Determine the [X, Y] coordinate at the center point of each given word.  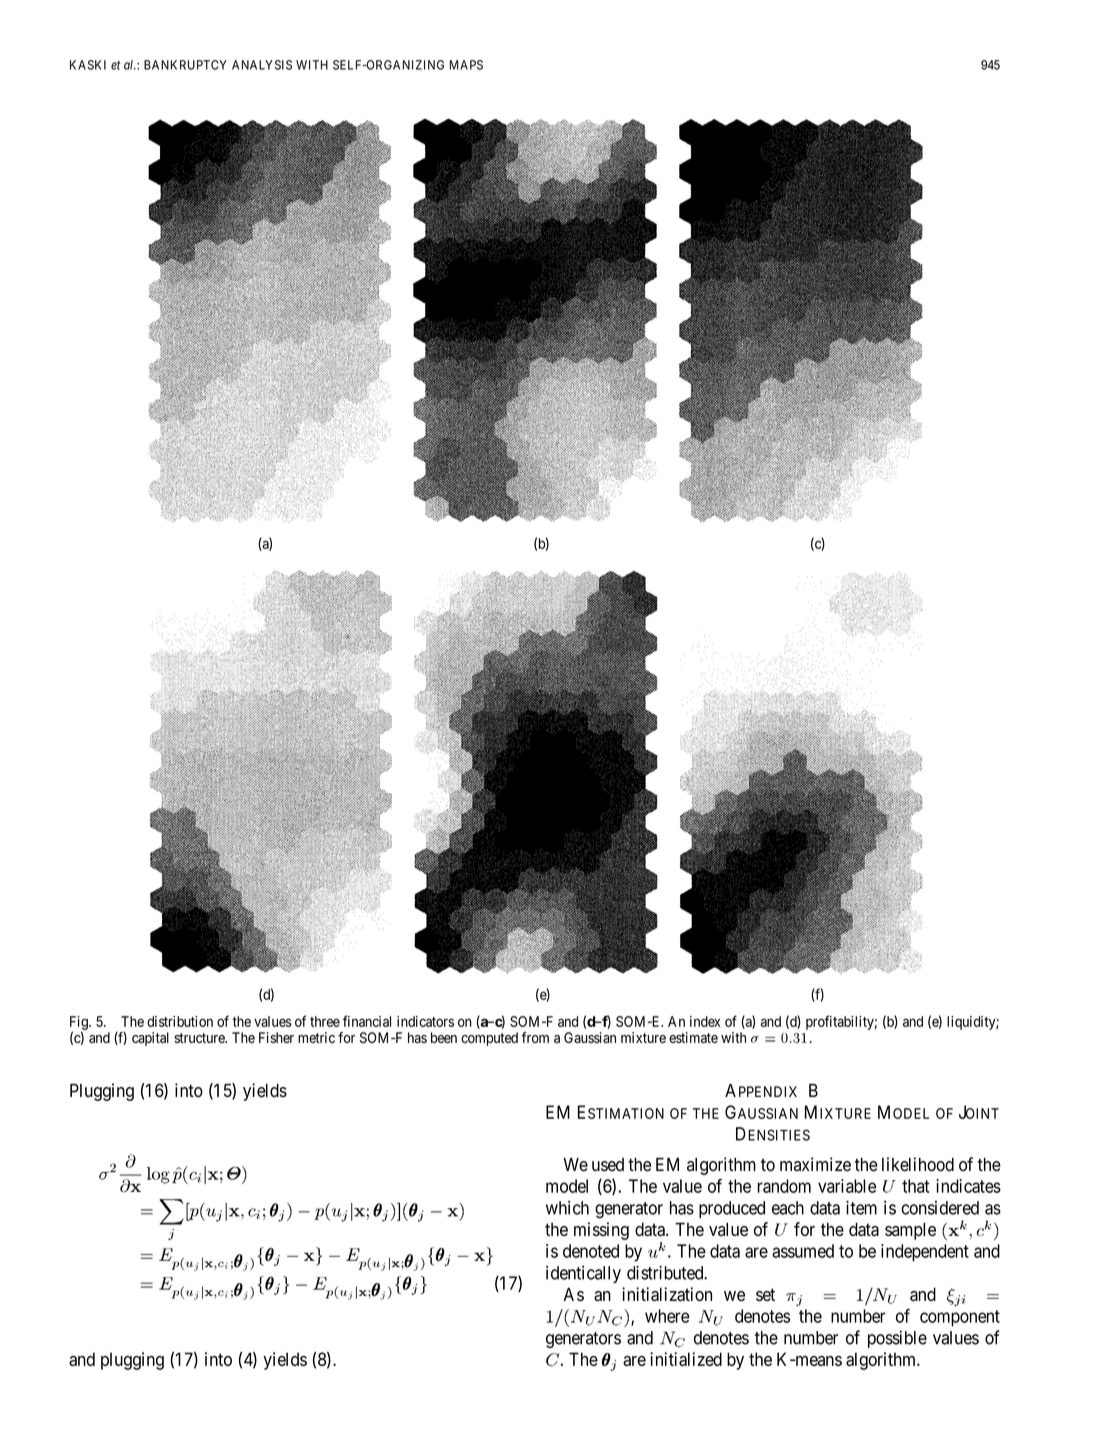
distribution [180, 1021]
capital [150, 1039]
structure [200, 1038]
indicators [425, 1021]
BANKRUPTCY [185, 65]
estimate [693, 1037]
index [705, 1021]
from [535, 1037]
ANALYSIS [262, 65]
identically [583, 1274]
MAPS [466, 65]
